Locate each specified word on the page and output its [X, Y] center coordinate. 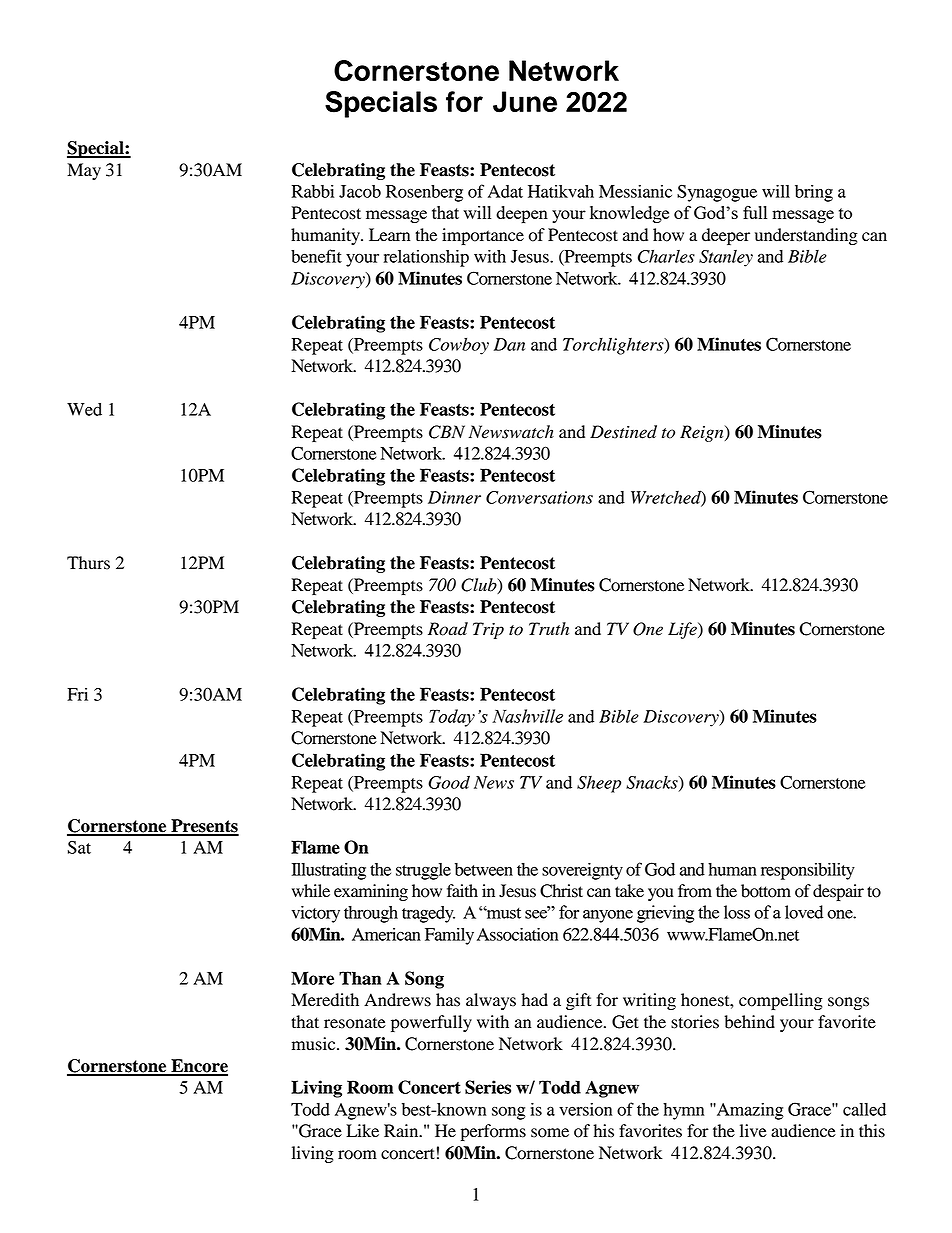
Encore [198, 1067]
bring [814, 193]
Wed [84, 409]
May [84, 171]
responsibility [808, 871]
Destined [623, 432]
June [525, 102]
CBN [447, 432]
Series [488, 1087]
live [753, 1131]
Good [449, 782]
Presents [204, 827]
